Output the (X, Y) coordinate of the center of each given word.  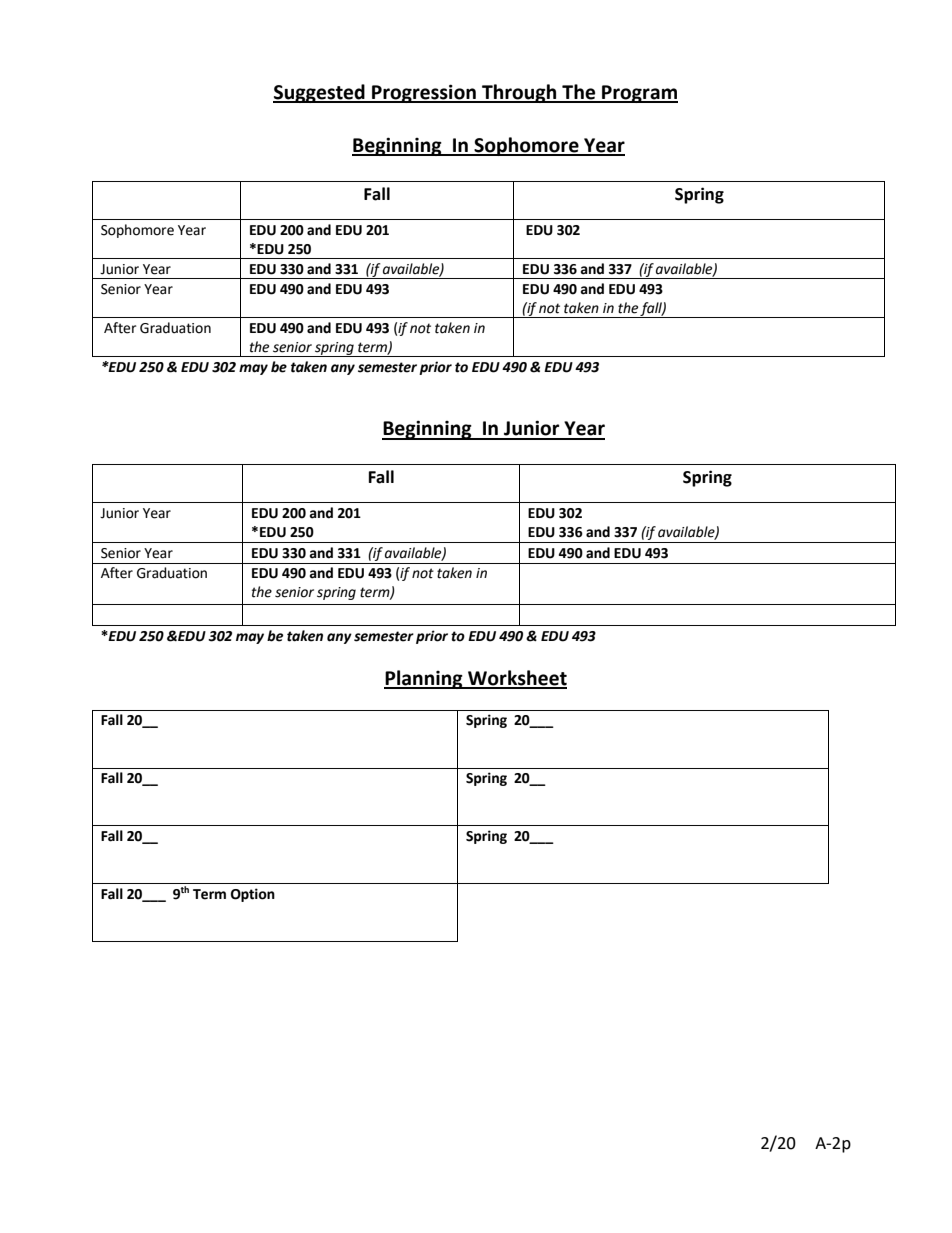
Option (253, 895)
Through (519, 93)
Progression (424, 93)
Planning (424, 679)
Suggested (320, 93)
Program (639, 94)
